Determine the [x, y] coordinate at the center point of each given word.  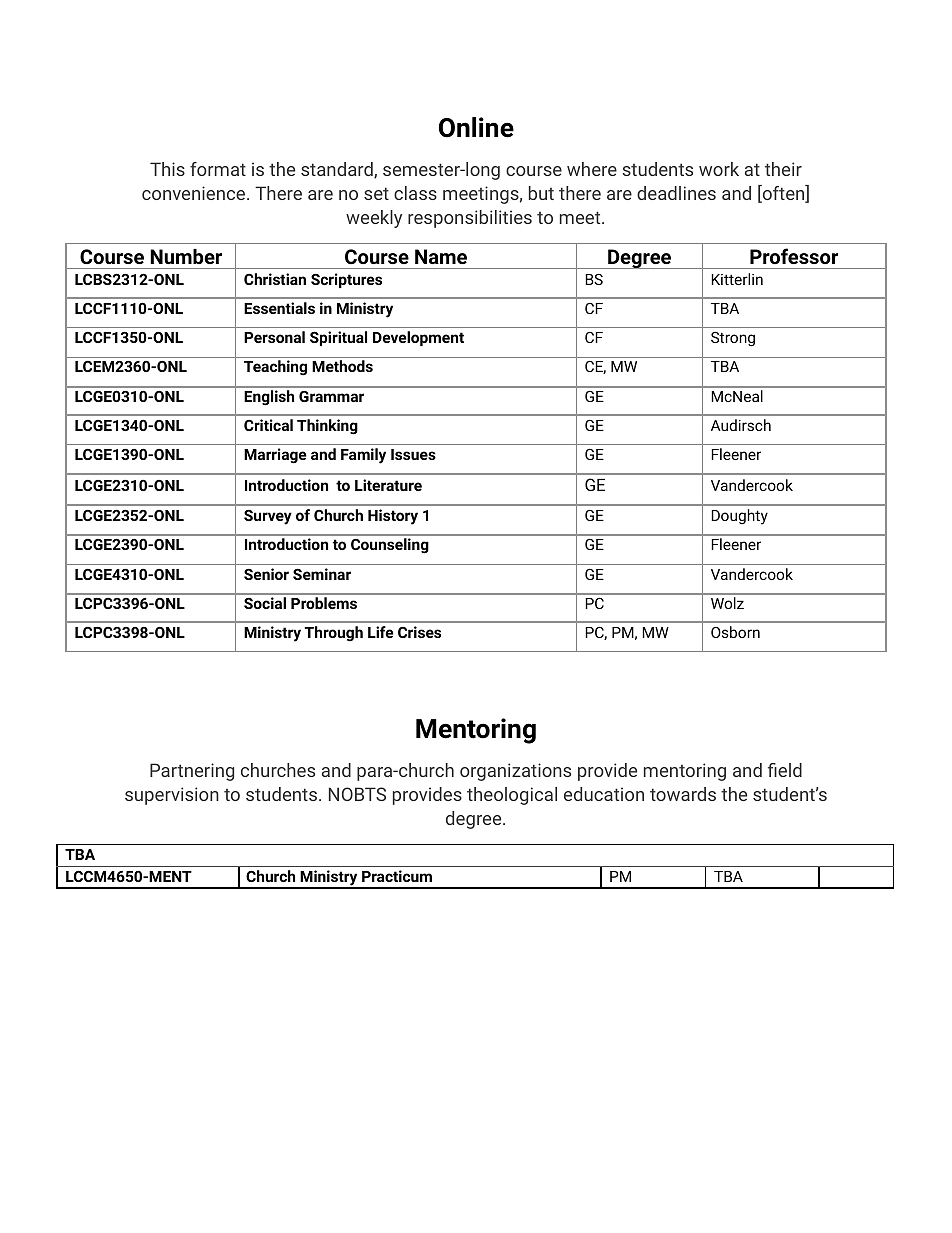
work [719, 169]
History [393, 517]
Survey [268, 517]
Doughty [739, 517]
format [218, 169]
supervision [172, 796]
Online [476, 127]
